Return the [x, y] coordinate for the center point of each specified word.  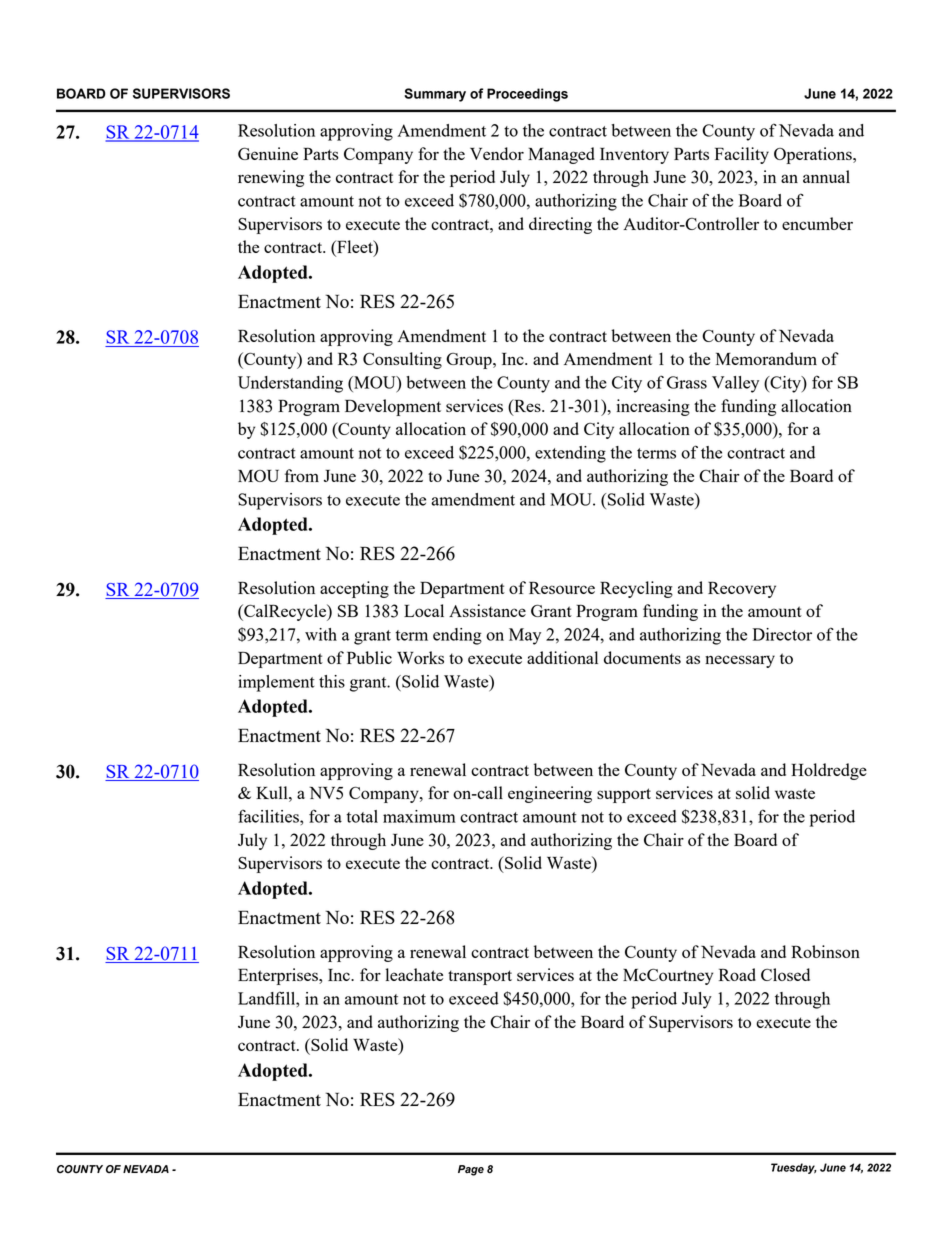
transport [480, 977]
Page [471, 1170]
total [362, 816]
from [302, 475]
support [624, 795]
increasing [653, 407]
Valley [735, 384]
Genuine [268, 153]
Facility [742, 155]
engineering [550, 794]
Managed [561, 155]
